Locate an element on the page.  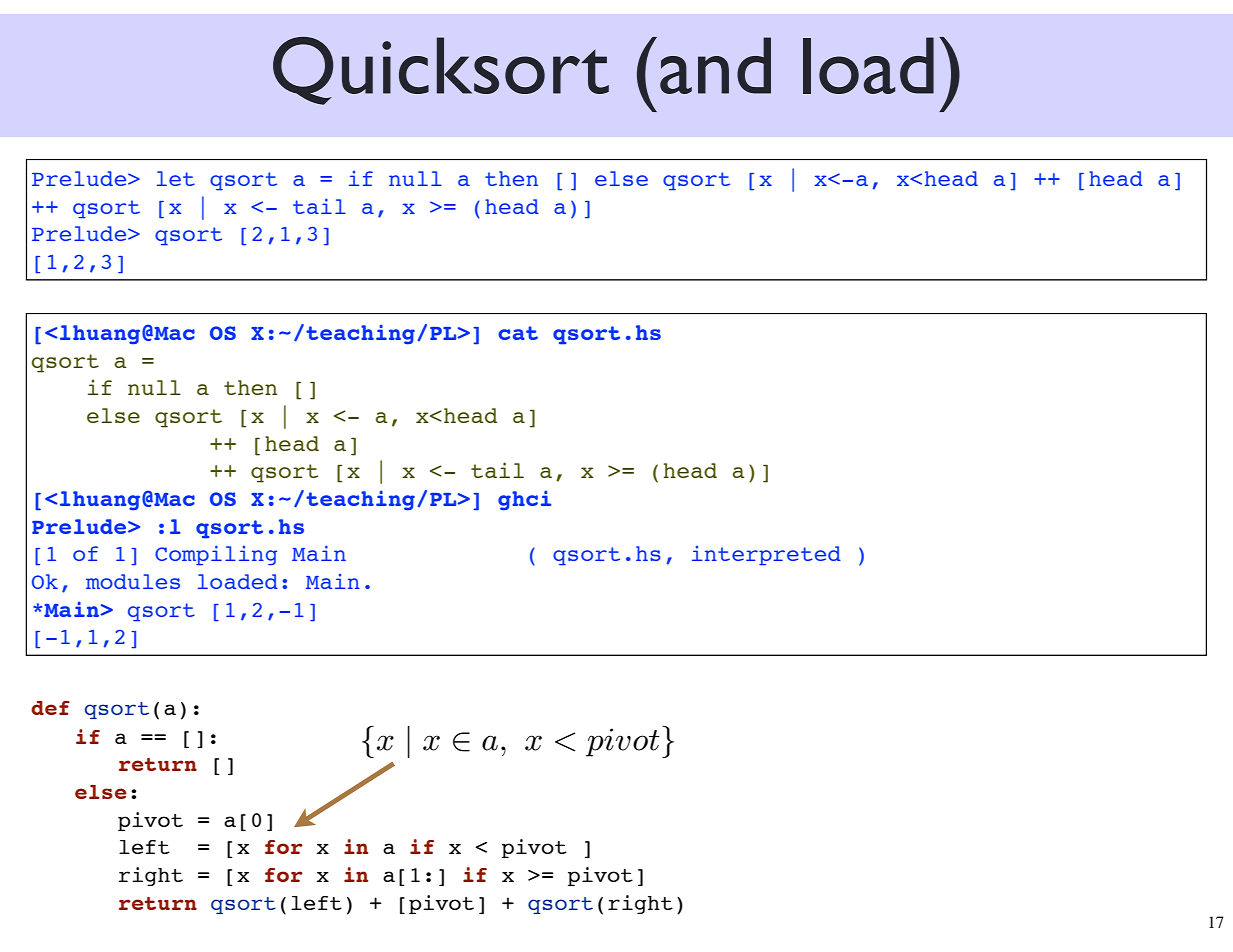
def is located at coordinates (50, 708).
